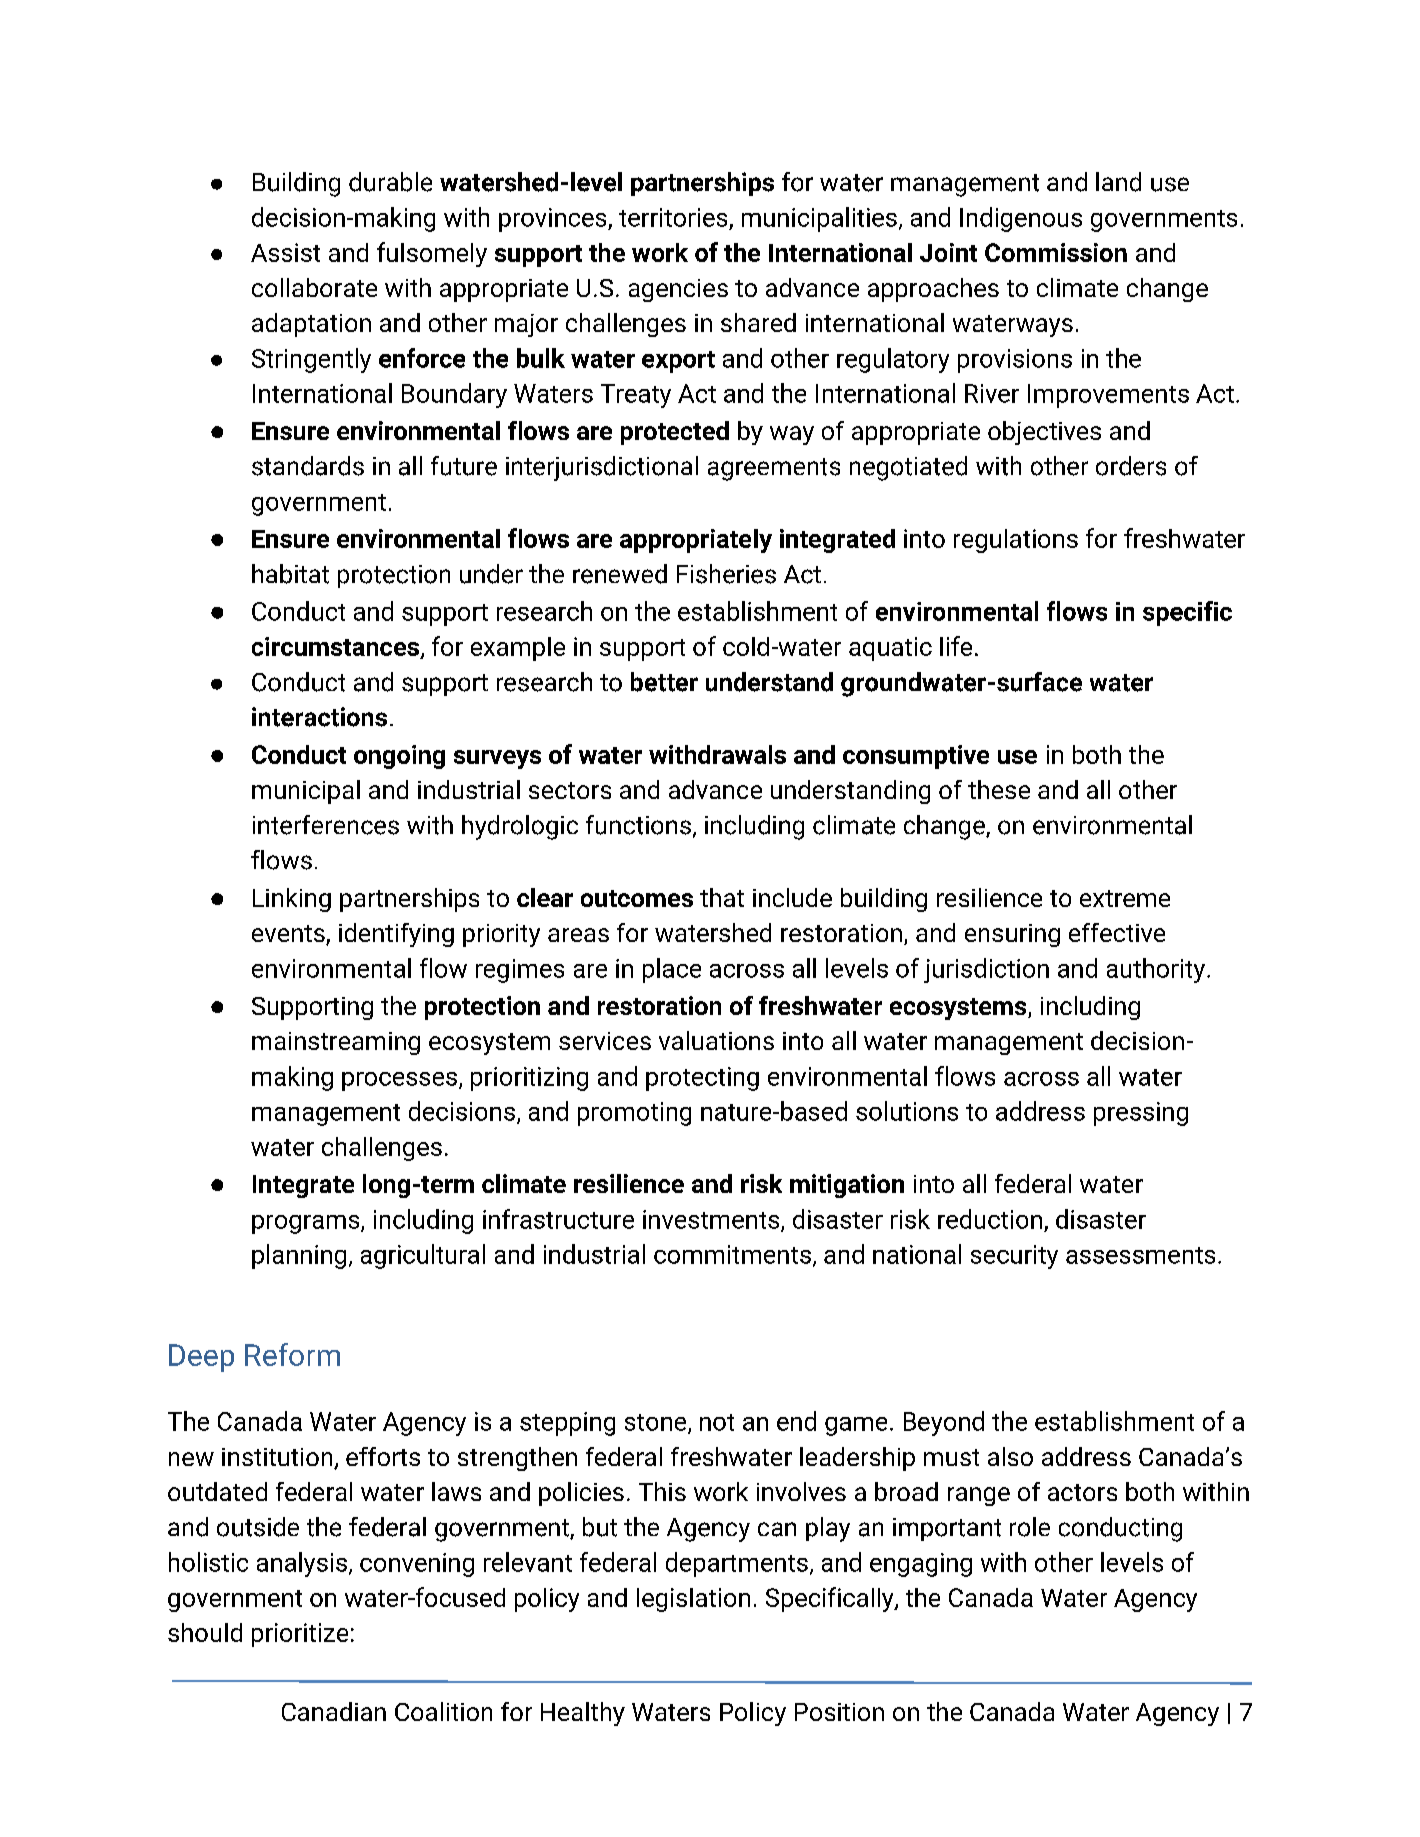 The image size is (1420, 1837). I want to click on role, so click(1030, 1527).
